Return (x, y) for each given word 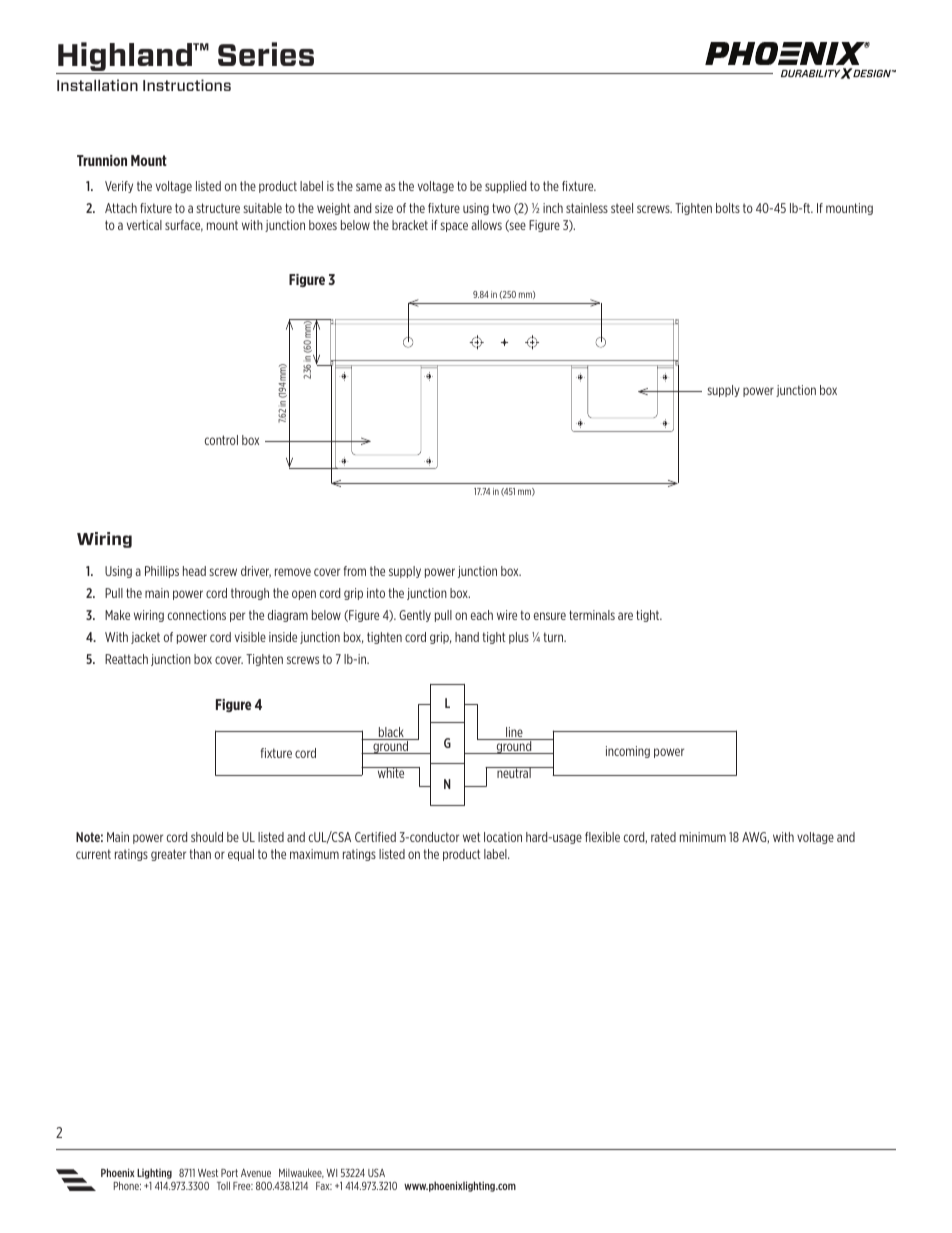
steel (622, 208)
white (391, 772)
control (221, 440)
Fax (324, 1186)
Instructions (187, 85)
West (208, 1173)
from (355, 571)
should (207, 837)
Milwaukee (301, 1173)
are (625, 616)
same (369, 187)
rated (663, 837)
